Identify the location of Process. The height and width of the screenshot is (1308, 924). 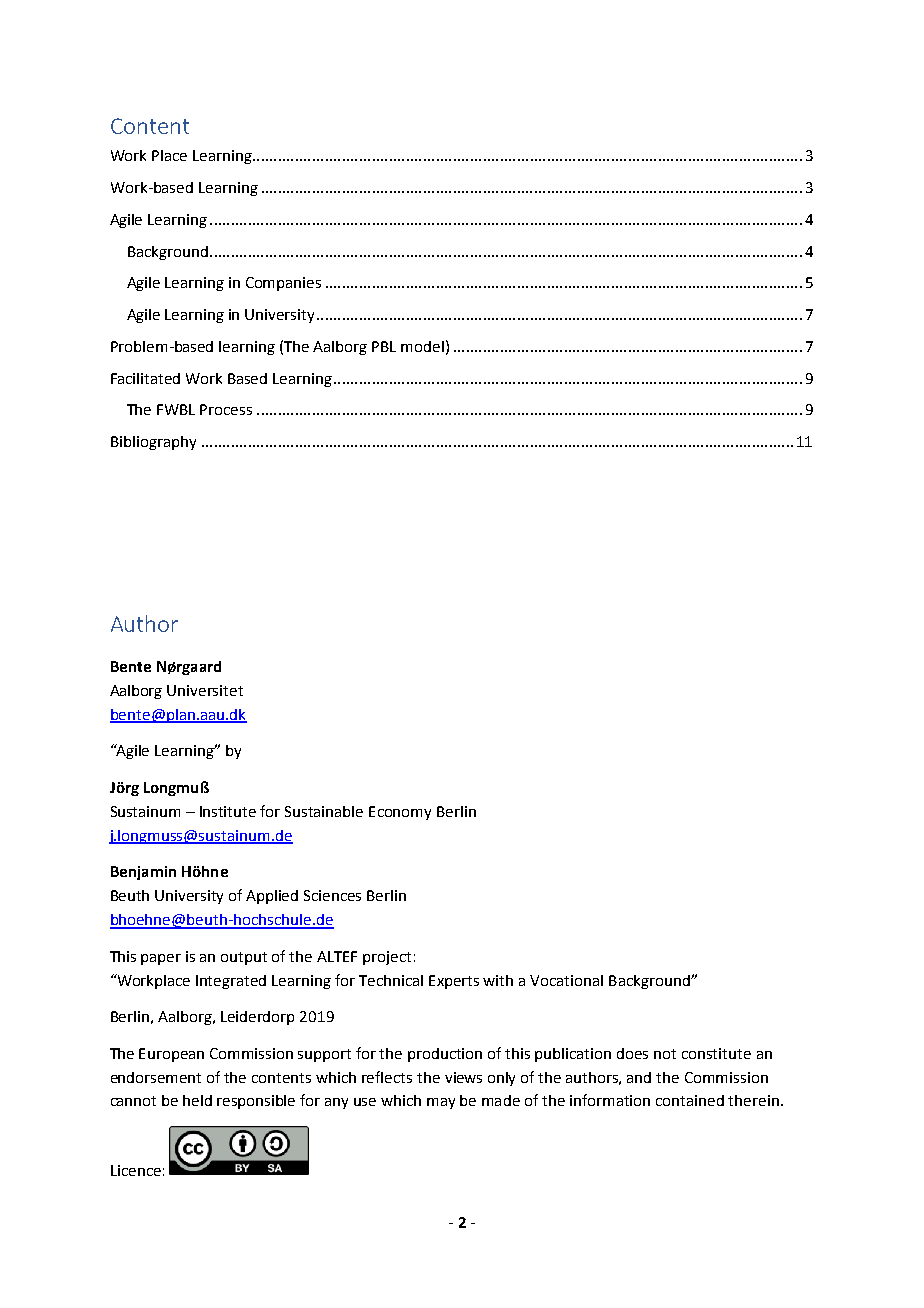
(226, 409).
